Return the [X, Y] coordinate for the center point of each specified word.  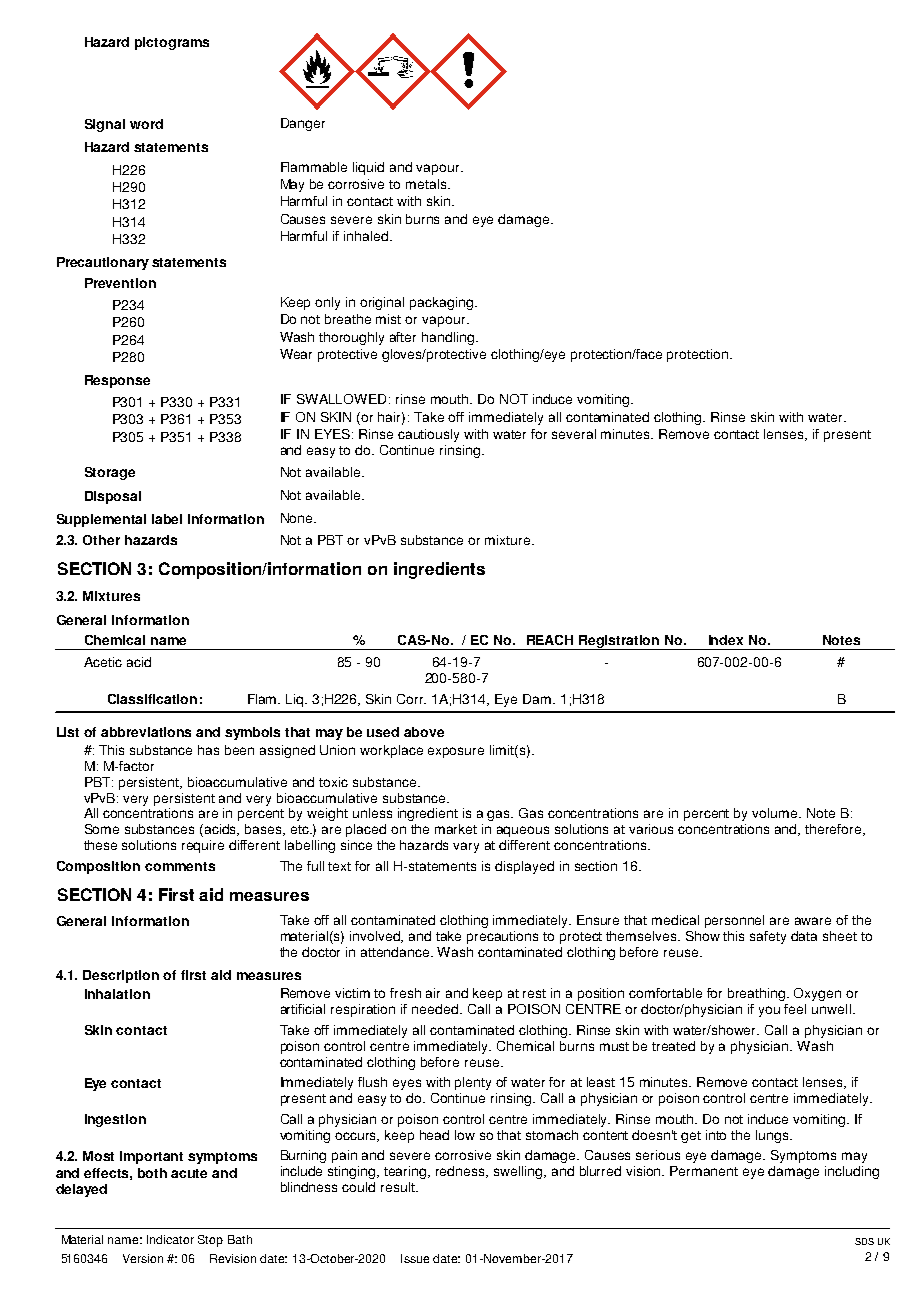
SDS [864, 1241]
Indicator [170, 1239]
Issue [415, 1258]
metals [427, 184]
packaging [443, 303]
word [146, 124]
